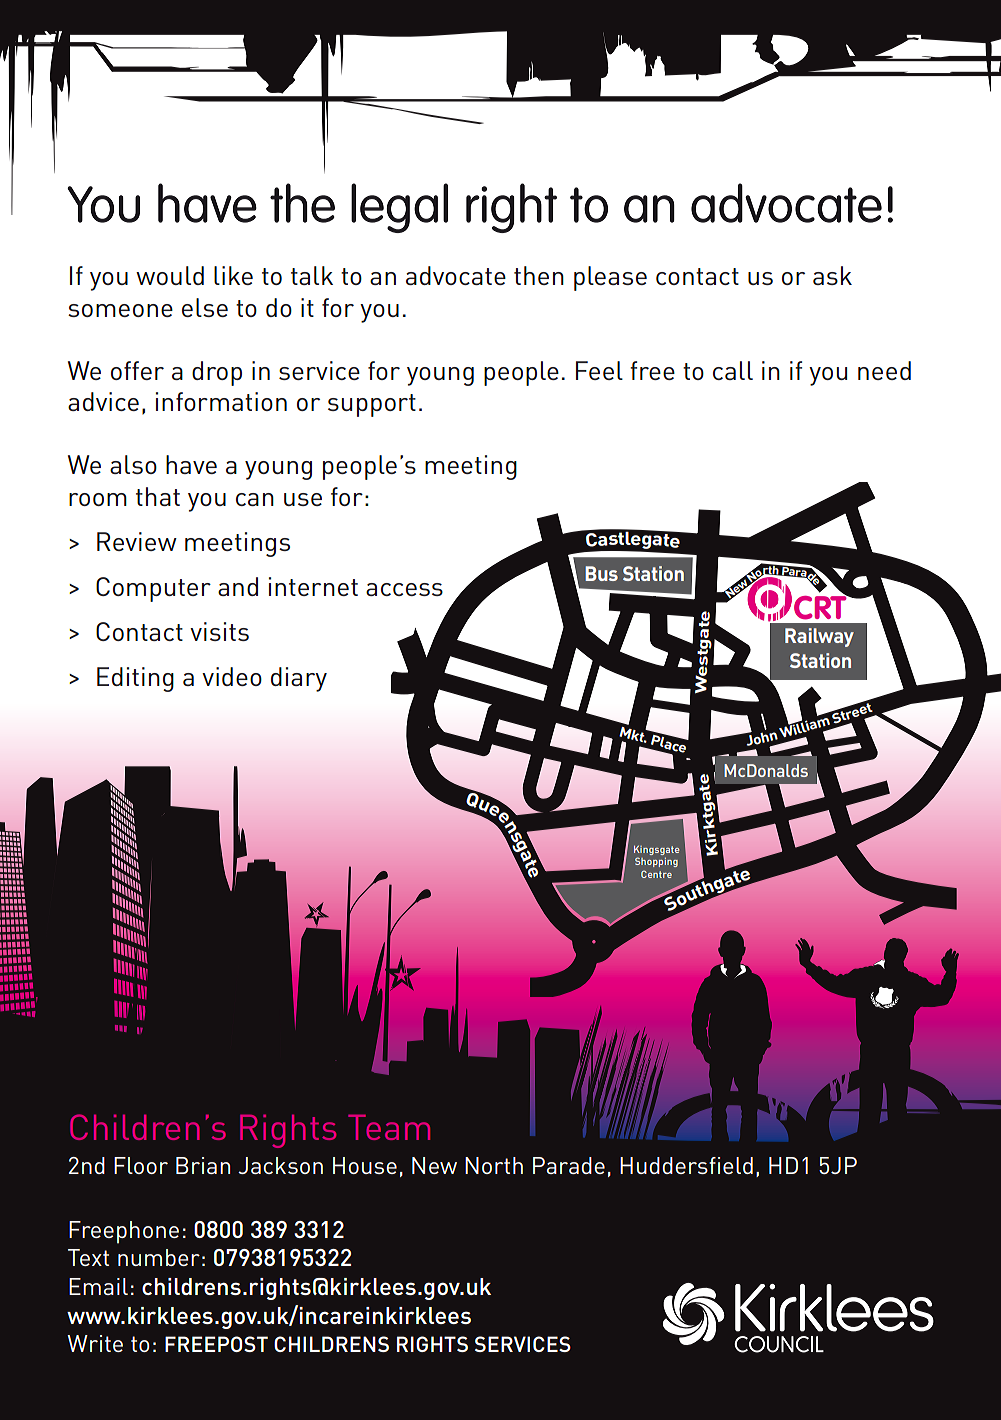 Image resolution: width=1001 pixels, height=1420 pixels. Describe the element at coordinates (539, 275) in the image. I see `then` at that location.
